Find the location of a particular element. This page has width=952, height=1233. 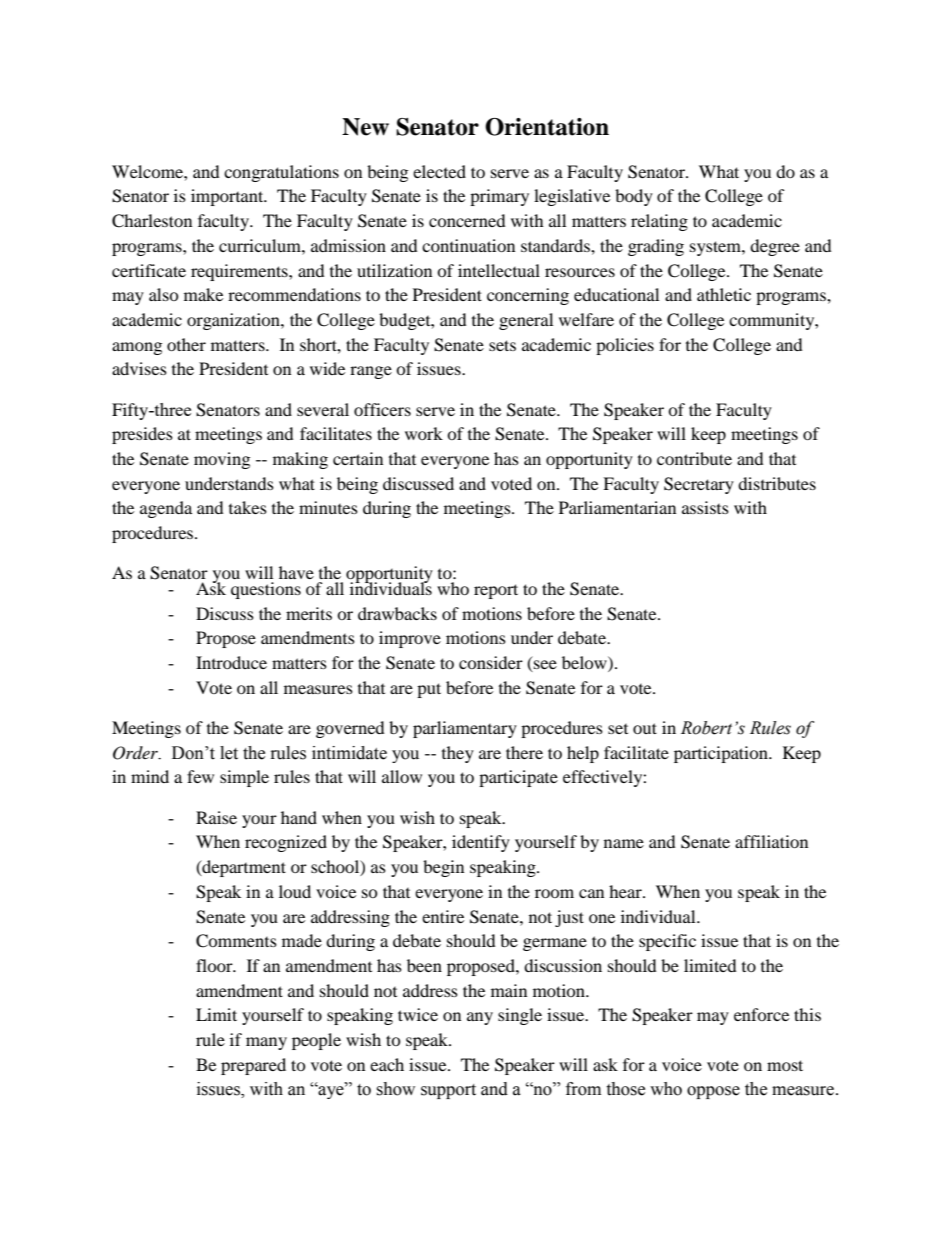

they is located at coordinates (458, 754).
